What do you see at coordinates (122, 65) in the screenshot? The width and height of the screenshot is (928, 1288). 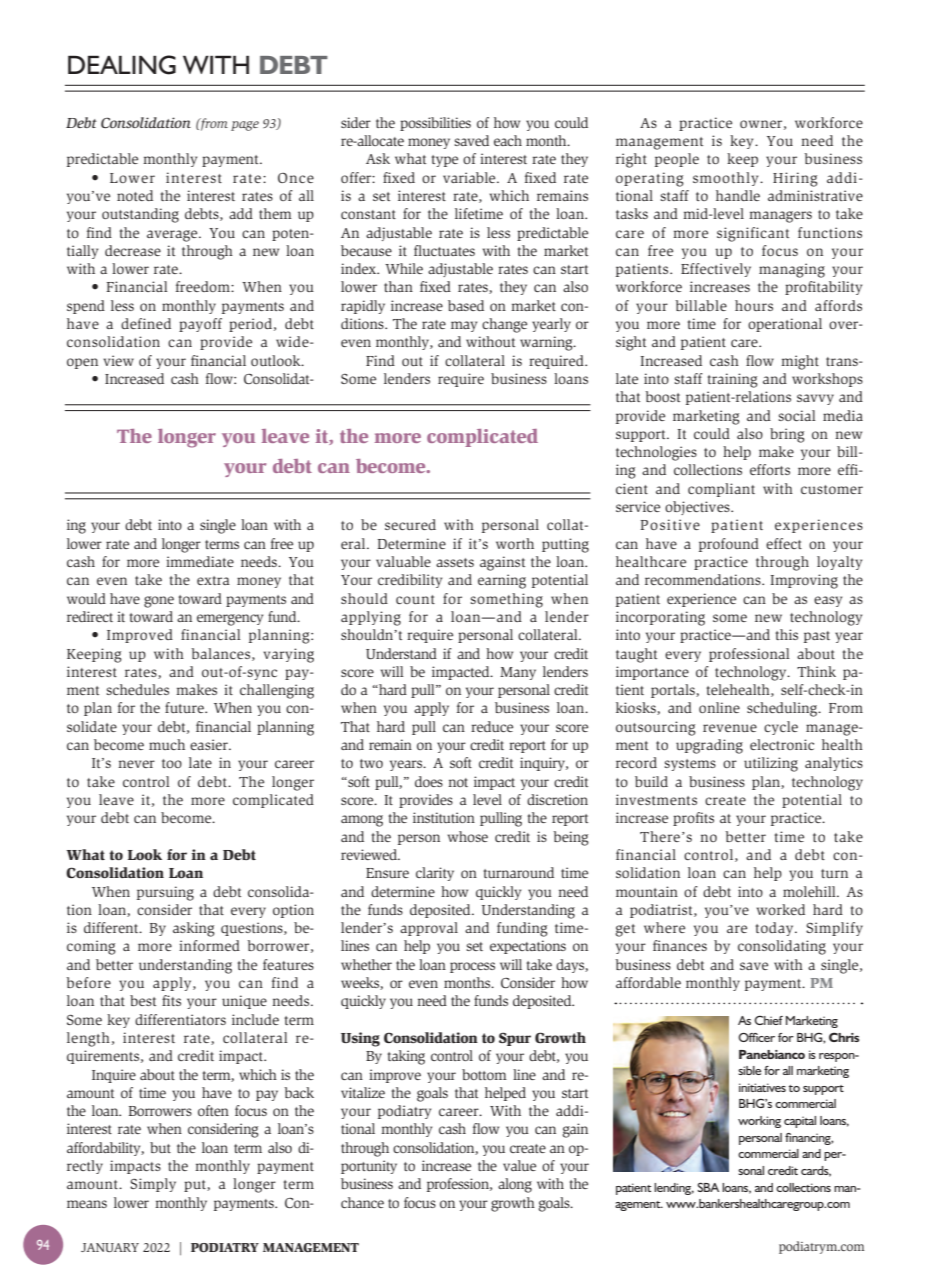 I see `DEALING` at bounding box center [122, 65].
